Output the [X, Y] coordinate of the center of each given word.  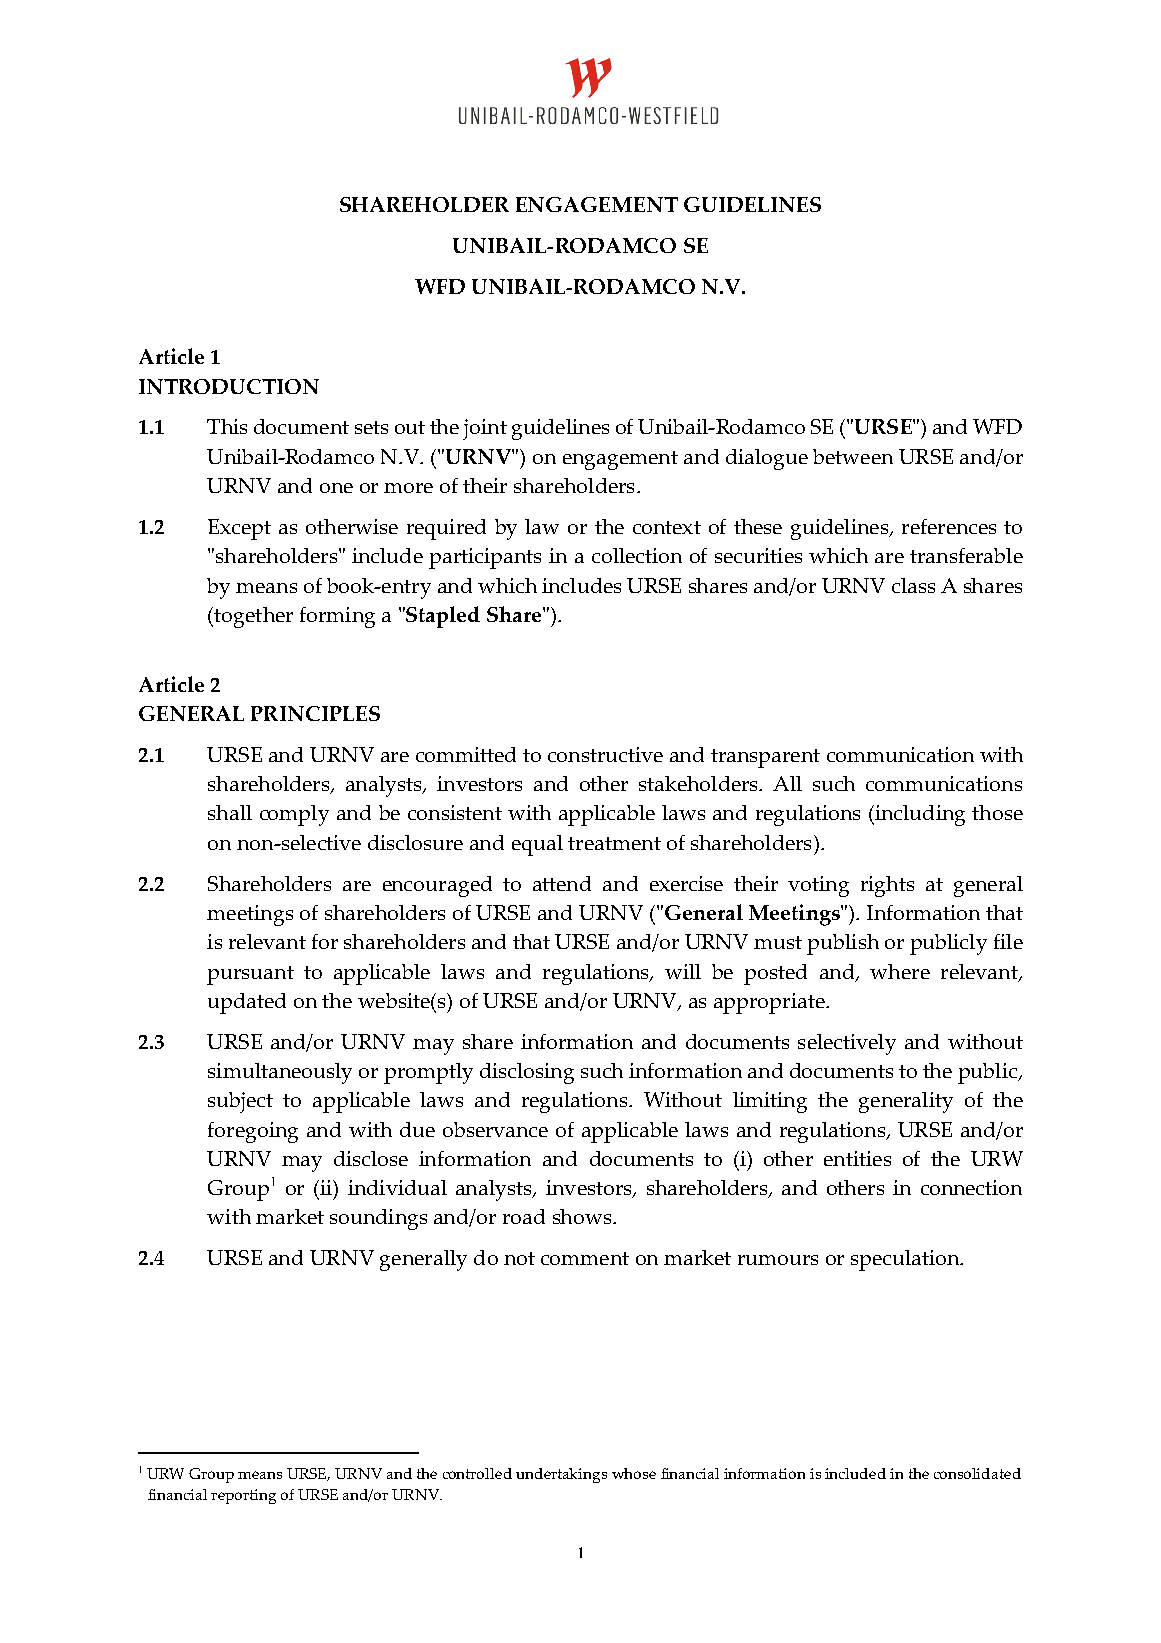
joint [485, 429]
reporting [243, 1496]
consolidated [977, 1473]
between [853, 456]
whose [634, 1473]
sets [371, 427]
